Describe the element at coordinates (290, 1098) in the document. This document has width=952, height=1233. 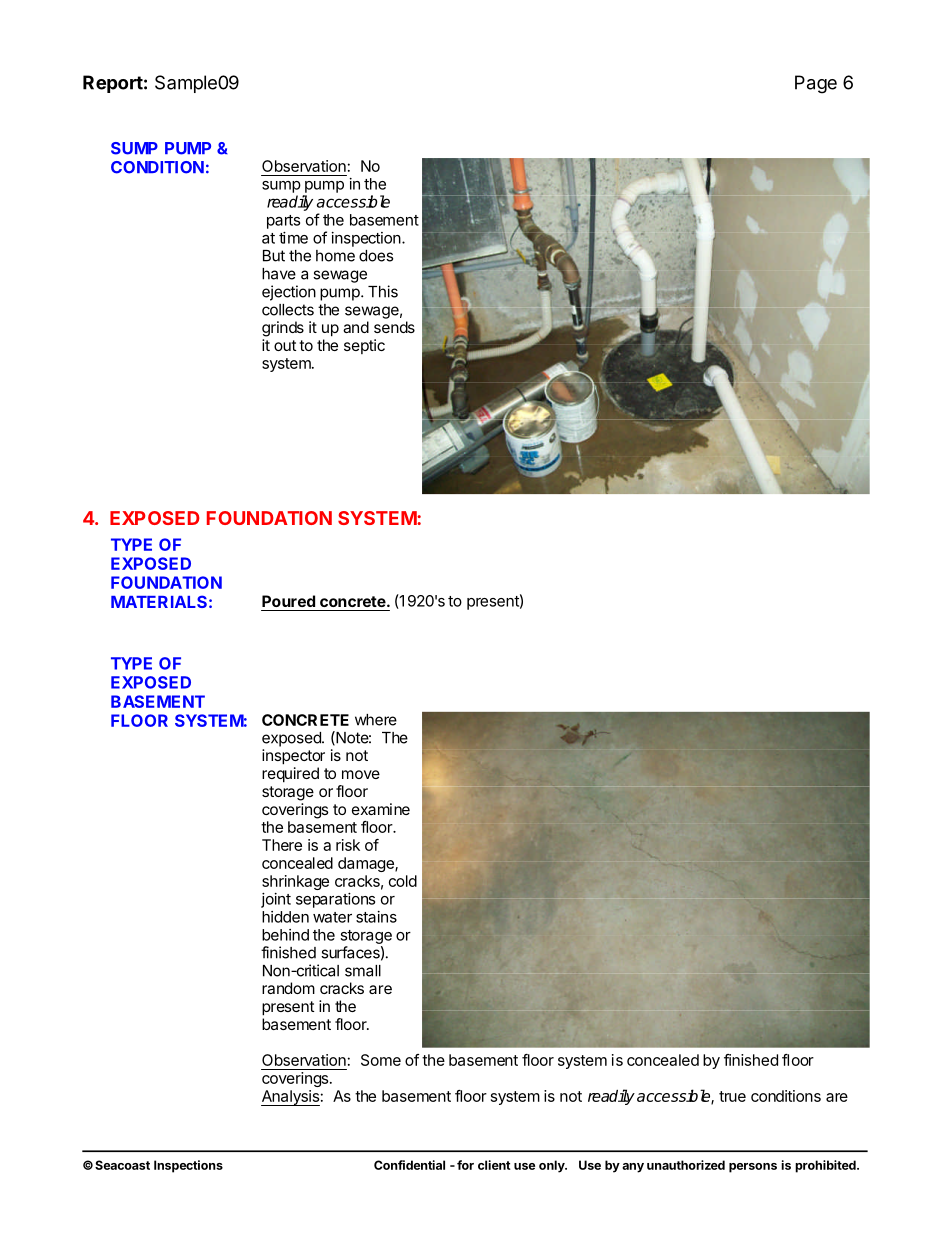
I see `Analysis` at that location.
